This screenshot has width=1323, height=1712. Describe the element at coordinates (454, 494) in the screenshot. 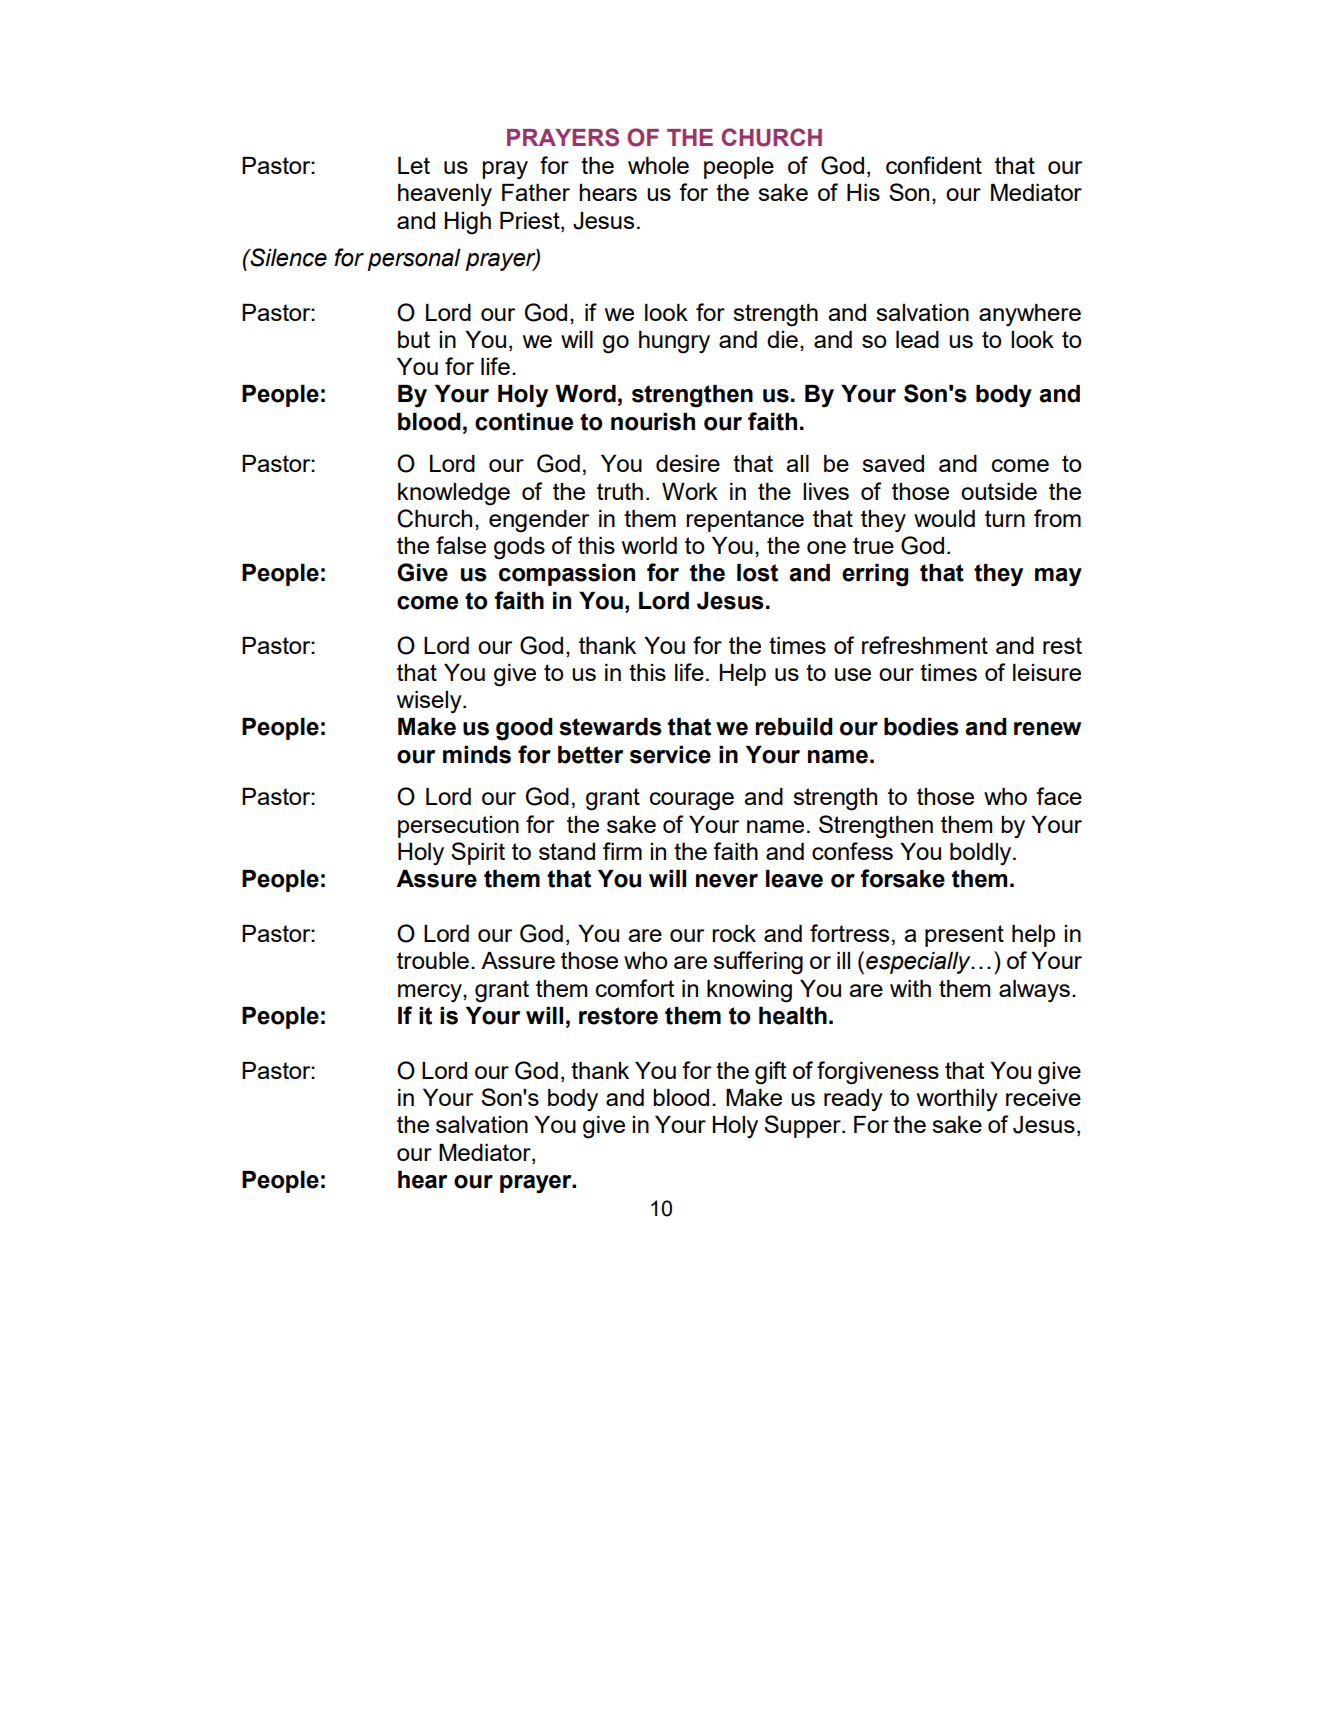

I see `knowledge` at that location.
